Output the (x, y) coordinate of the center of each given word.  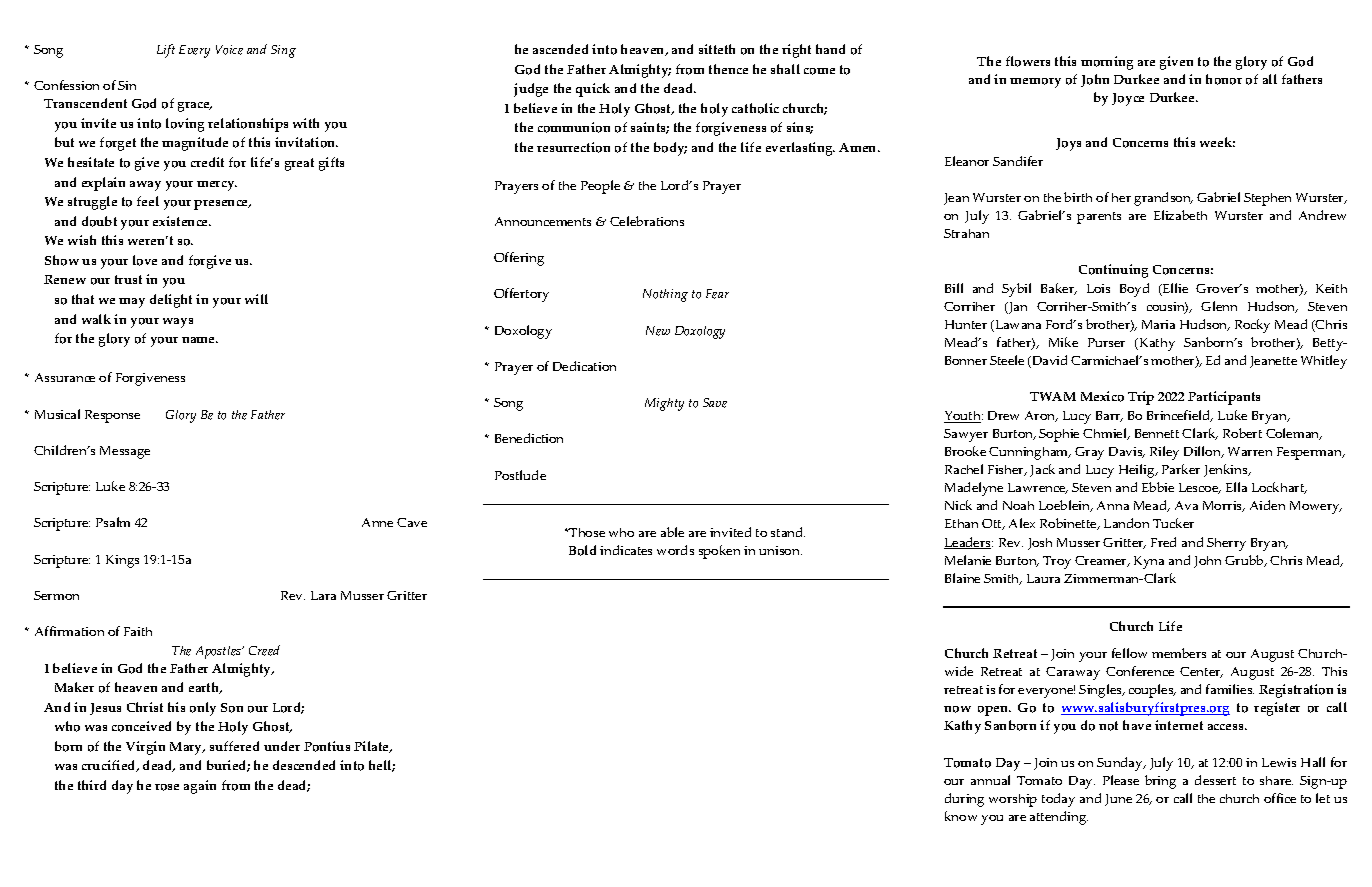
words (675, 550)
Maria (1158, 324)
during (964, 800)
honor (1224, 79)
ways (178, 323)
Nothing (665, 295)
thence (728, 69)
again (200, 787)
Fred (1163, 542)
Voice (229, 50)
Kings (122, 561)
